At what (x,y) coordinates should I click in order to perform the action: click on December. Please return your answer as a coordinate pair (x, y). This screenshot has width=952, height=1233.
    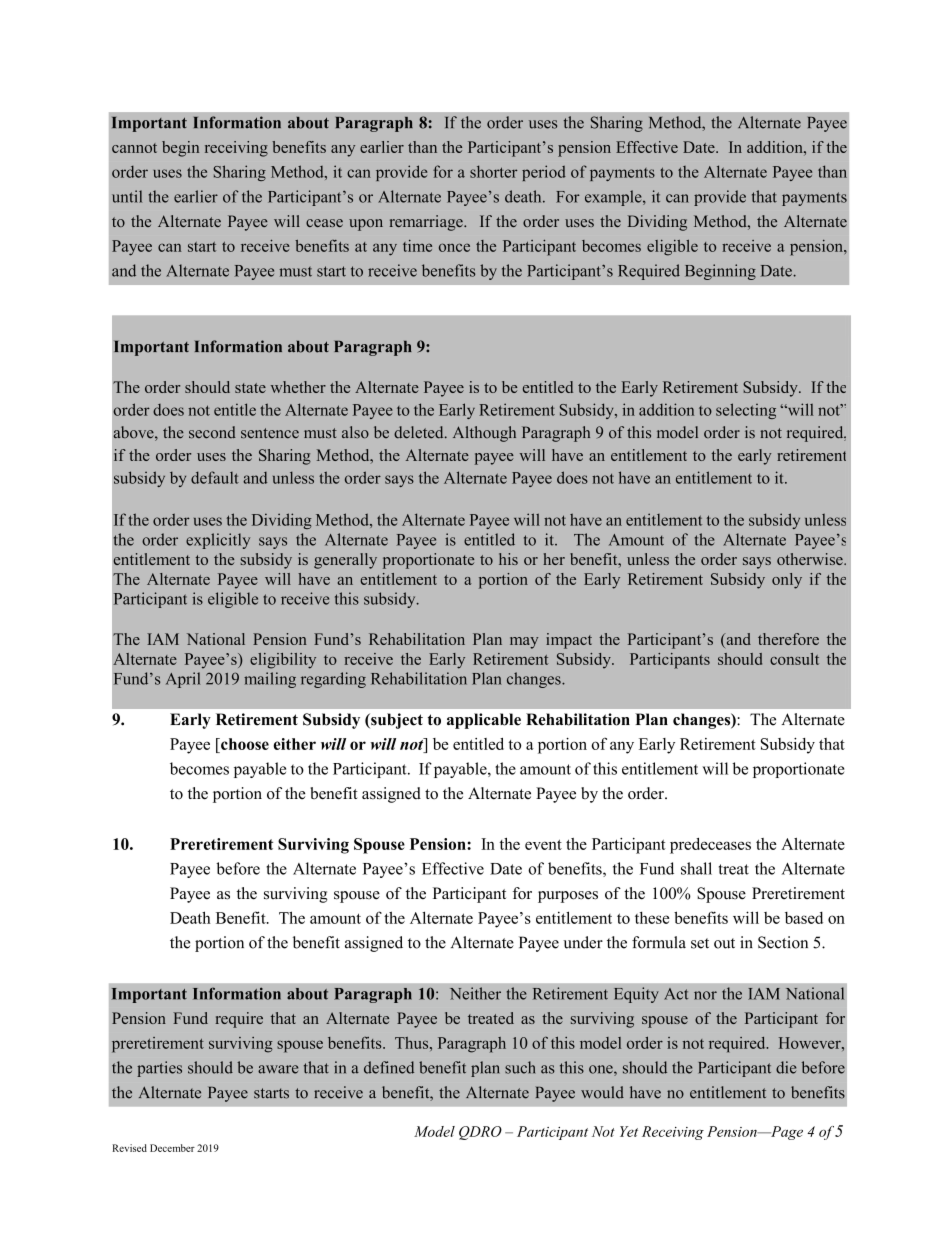
    Looking at the image, I should click on (172, 1148).
